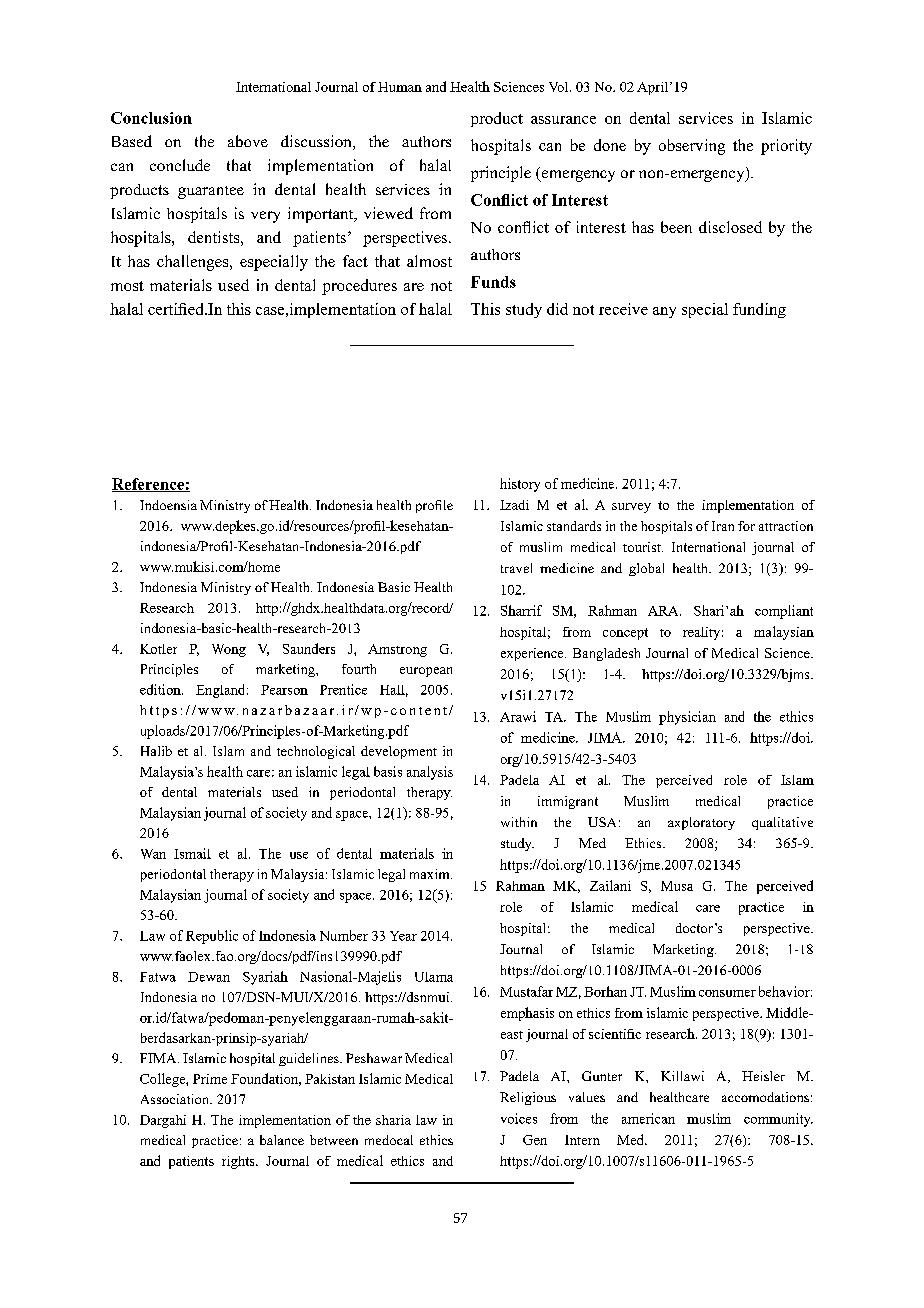  I want to click on any, so click(664, 312).
